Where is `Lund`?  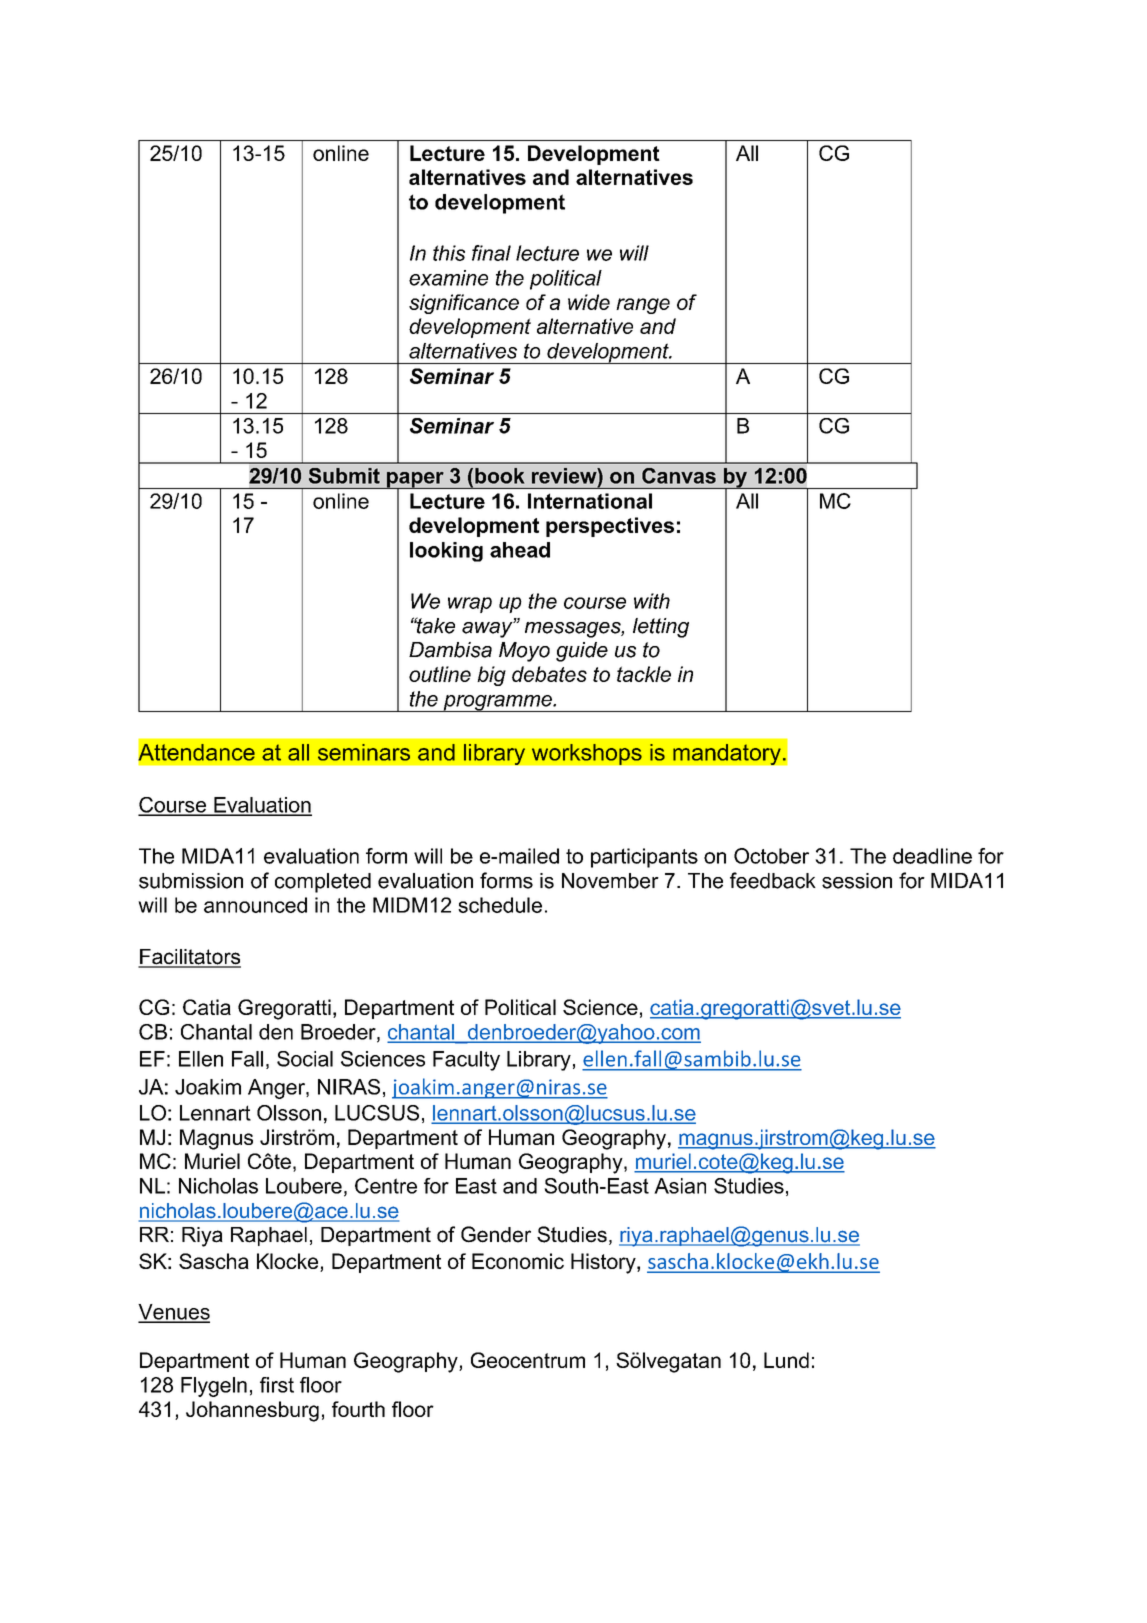
Lund is located at coordinates (786, 1360).
